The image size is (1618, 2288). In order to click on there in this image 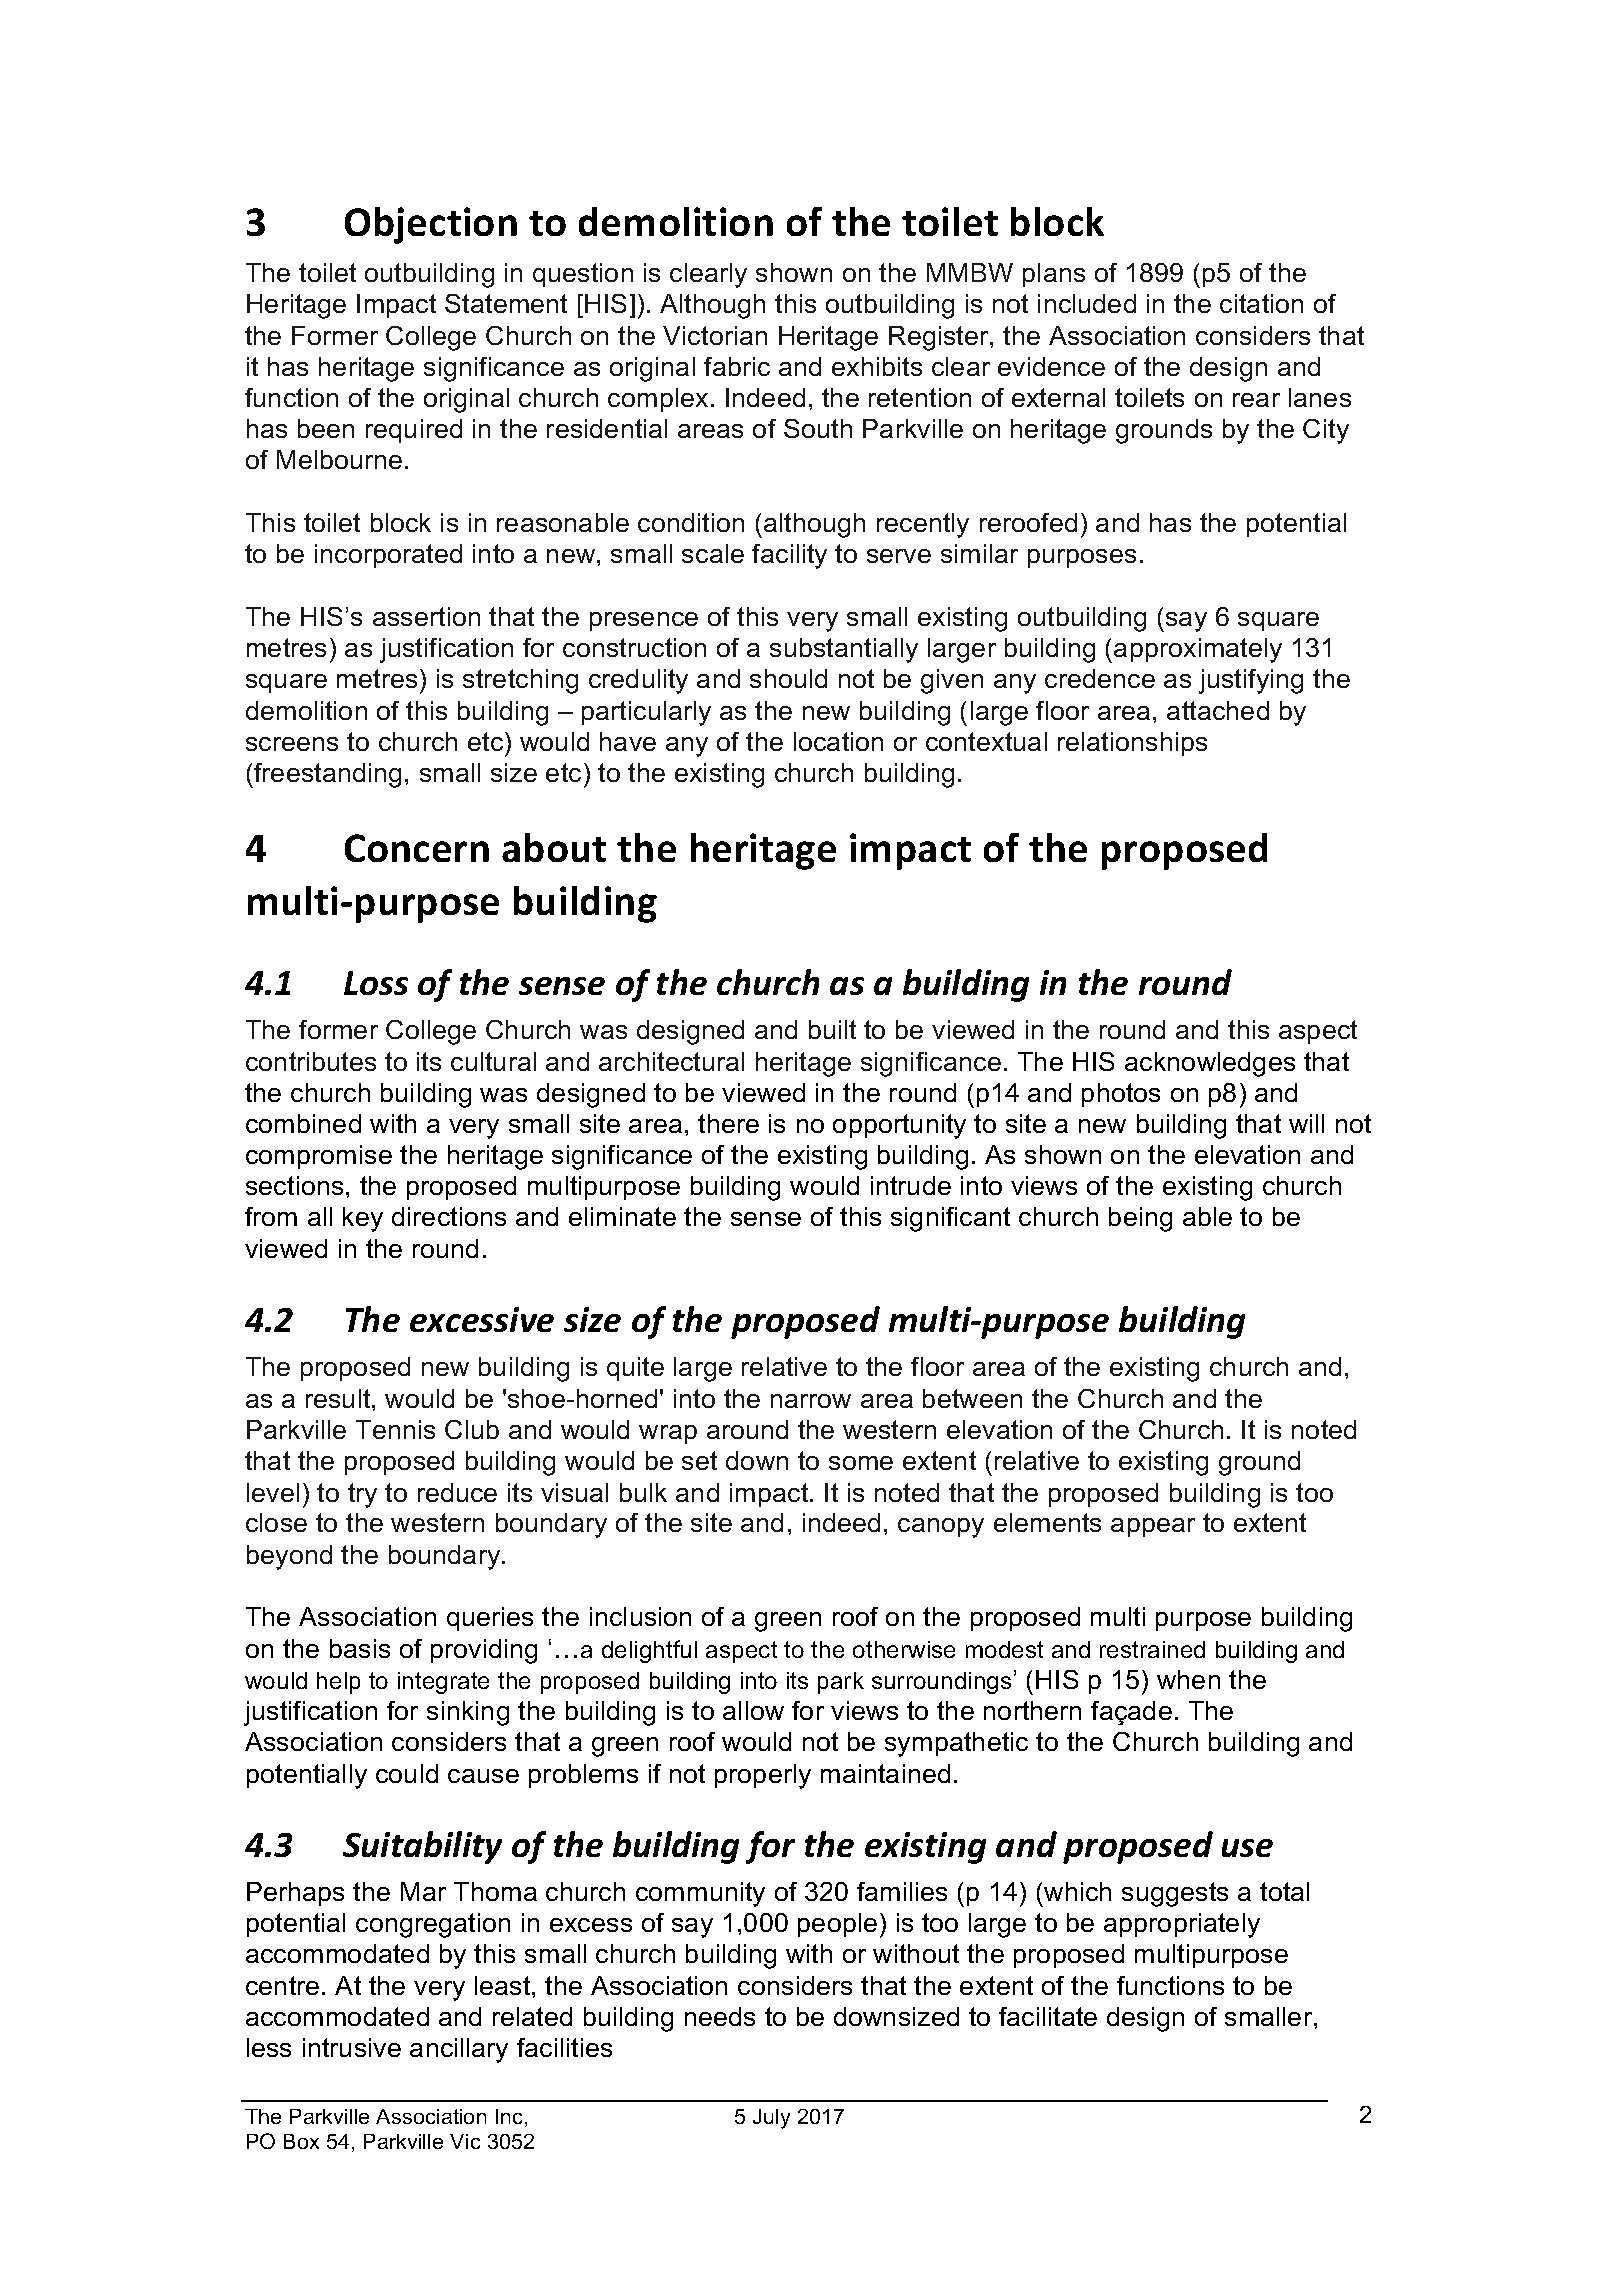, I will do `click(728, 1123)`.
